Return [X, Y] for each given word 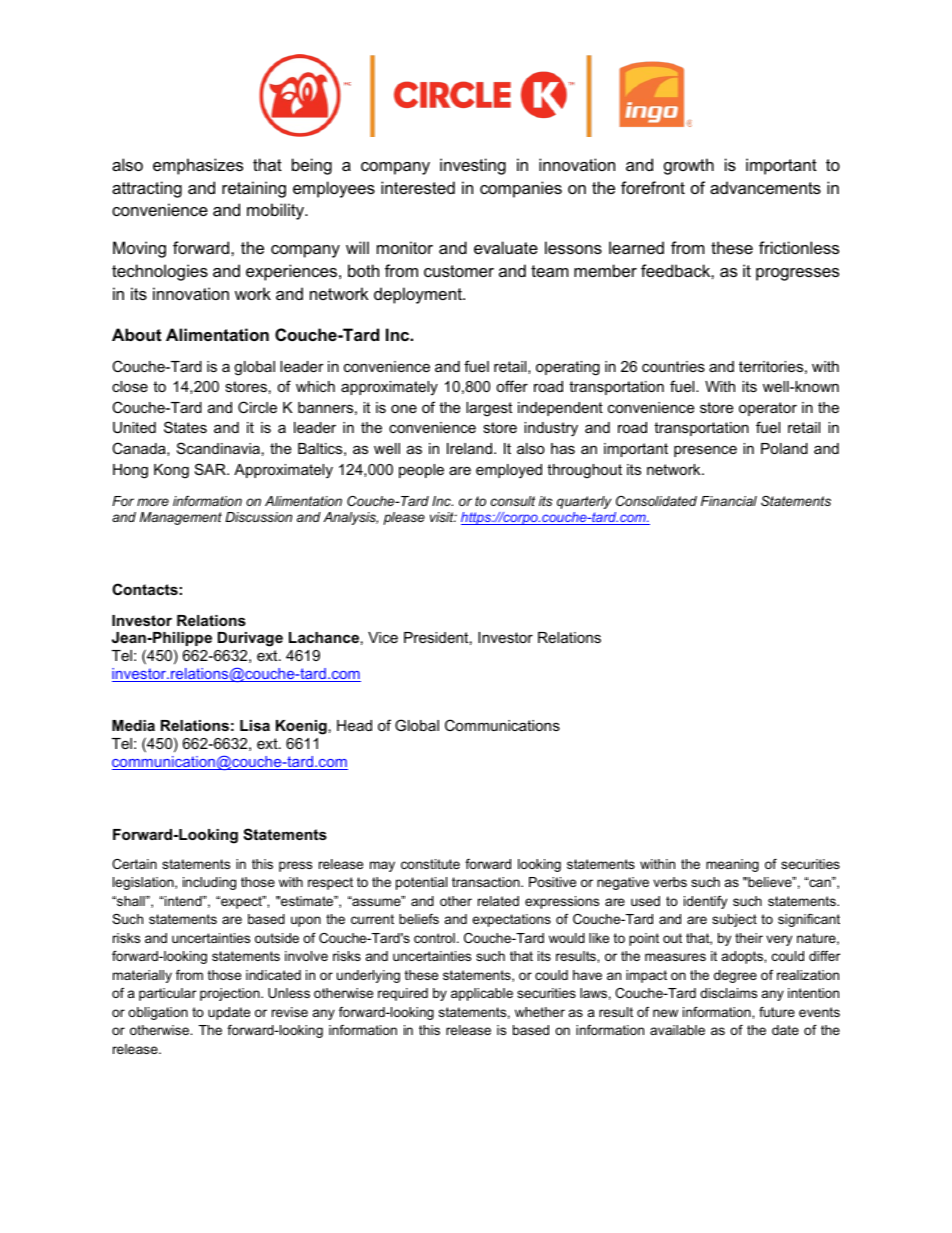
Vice [383, 637]
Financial [729, 501]
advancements [765, 187]
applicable [482, 994]
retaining [254, 189]
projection [231, 994]
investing [473, 166]
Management [181, 518]
